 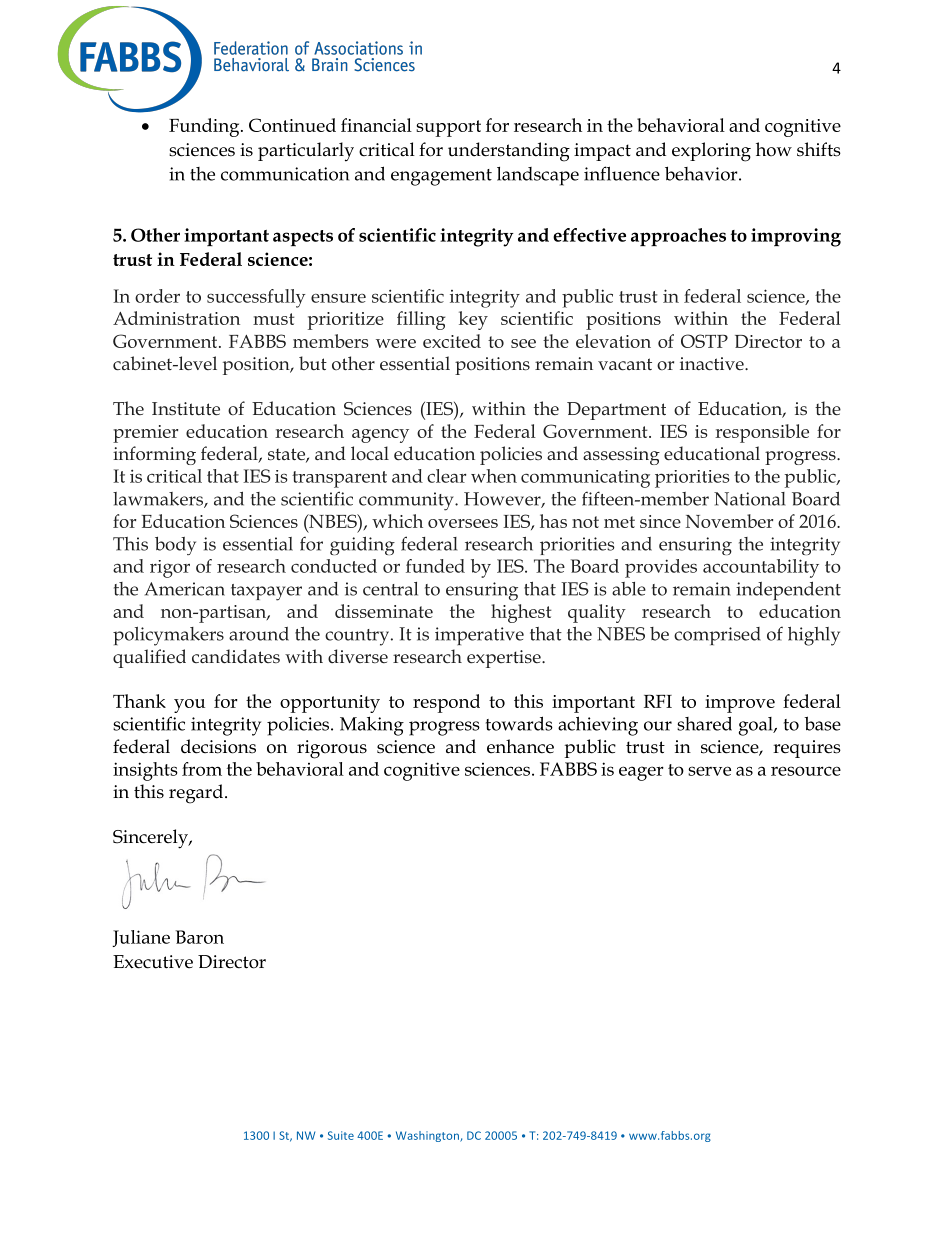 What do you see at coordinates (479, 636) in the screenshot?
I see `imperative` at bounding box center [479, 636].
